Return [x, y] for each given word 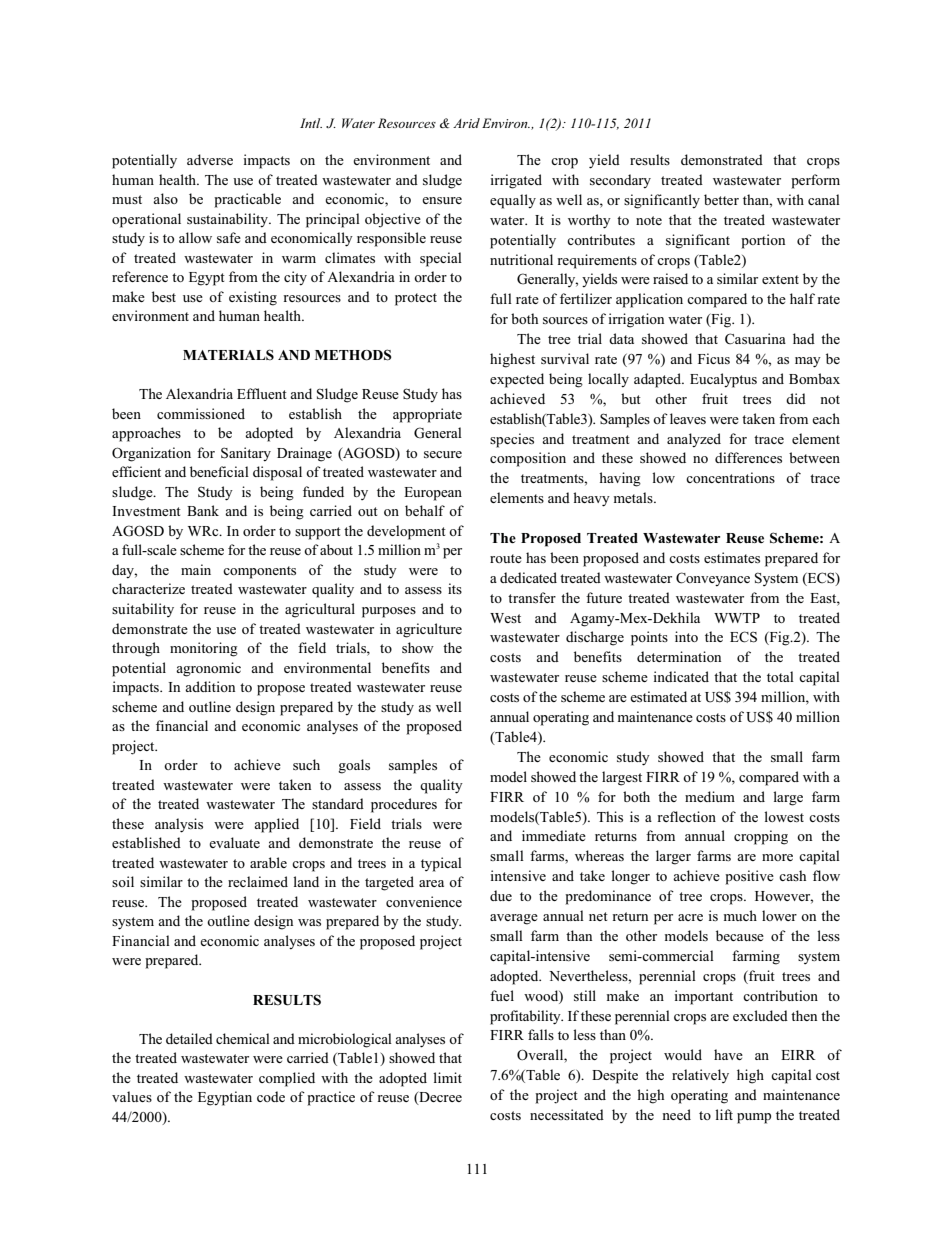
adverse [210, 159]
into [686, 636]
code [271, 1096]
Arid [466, 123]
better [721, 199]
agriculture [429, 630]
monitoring [204, 649]
